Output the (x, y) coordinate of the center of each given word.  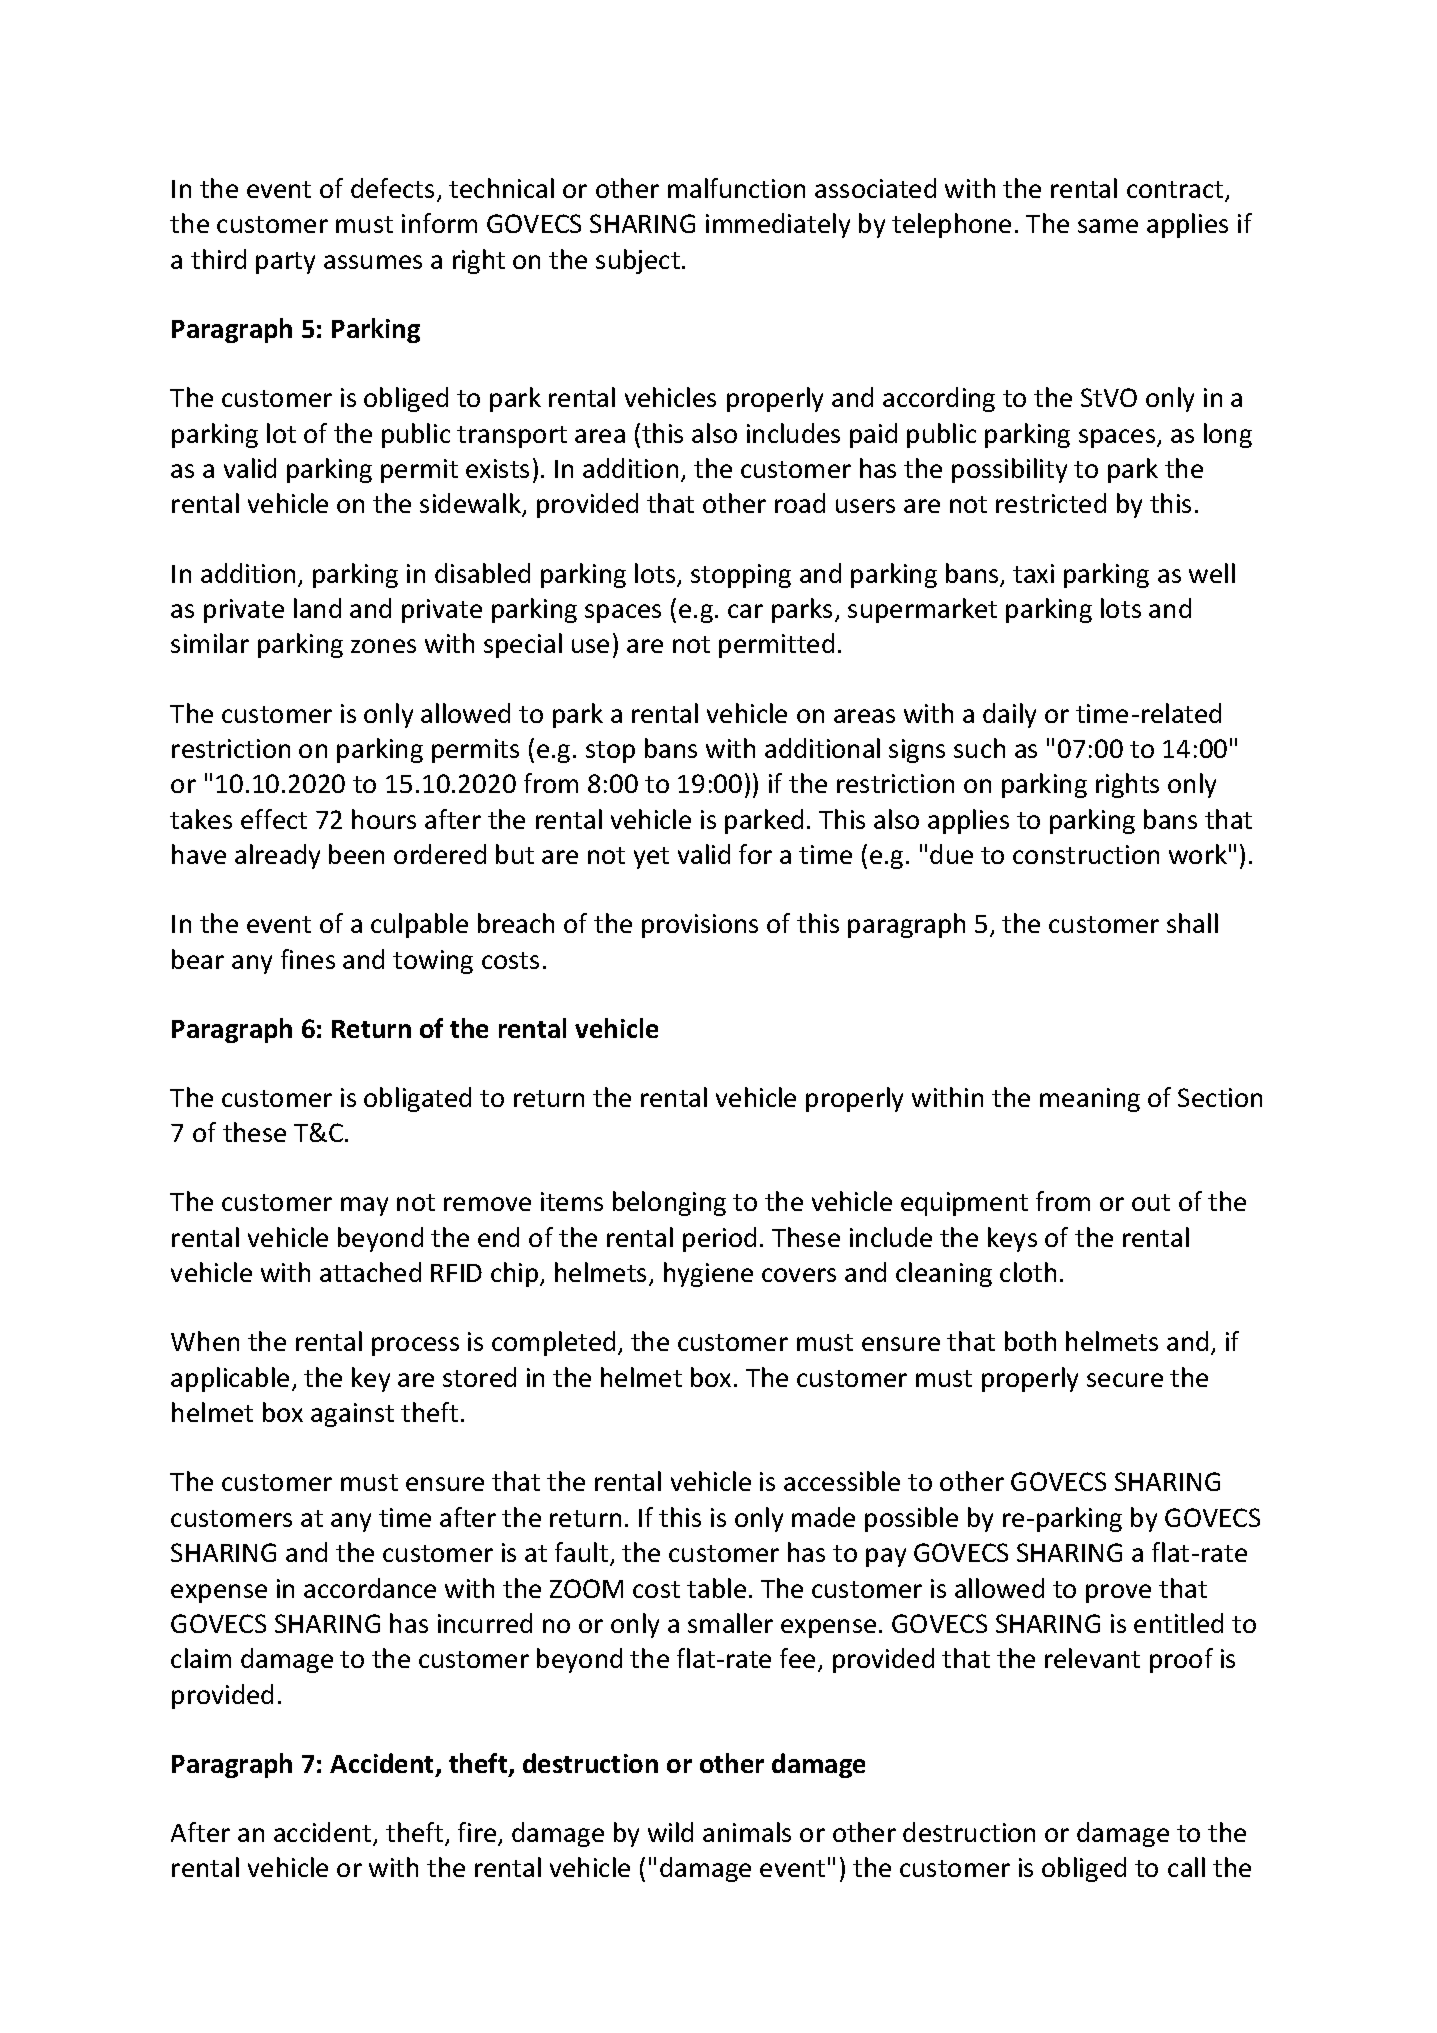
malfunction (736, 188)
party (285, 263)
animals (747, 1832)
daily (1009, 715)
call (1186, 1867)
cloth (1028, 1272)
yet (651, 858)
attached (370, 1272)
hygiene (708, 1274)
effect (274, 819)
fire (478, 1833)
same (1108, 226)
